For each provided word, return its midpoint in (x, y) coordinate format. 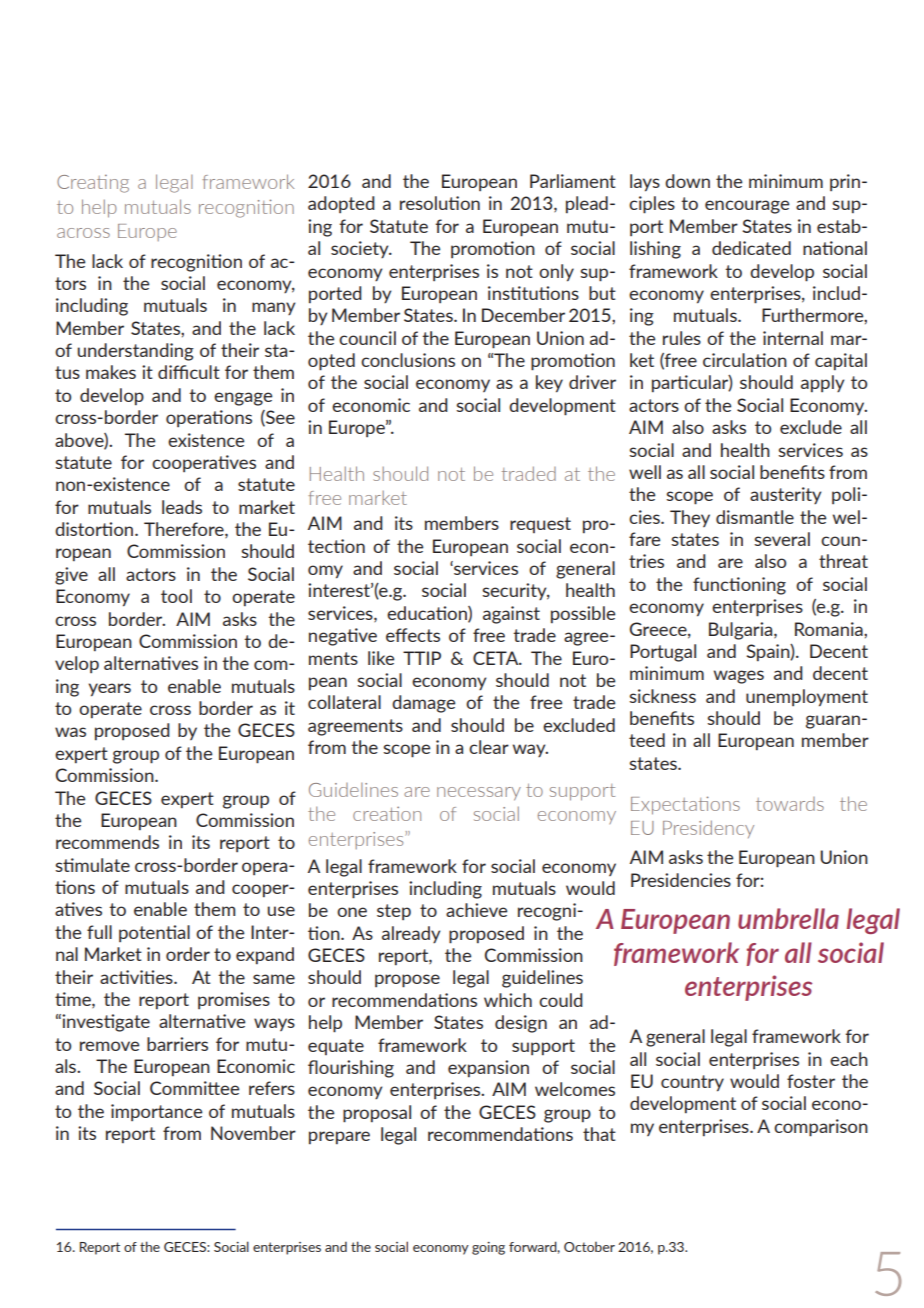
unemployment (807, 698)
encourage (747, 207)
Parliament (573, 181)
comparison (821, 1128)
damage (423, 704)
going (488, 1248)
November (253, 1133)
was (70, 732)
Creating (93, 184)
